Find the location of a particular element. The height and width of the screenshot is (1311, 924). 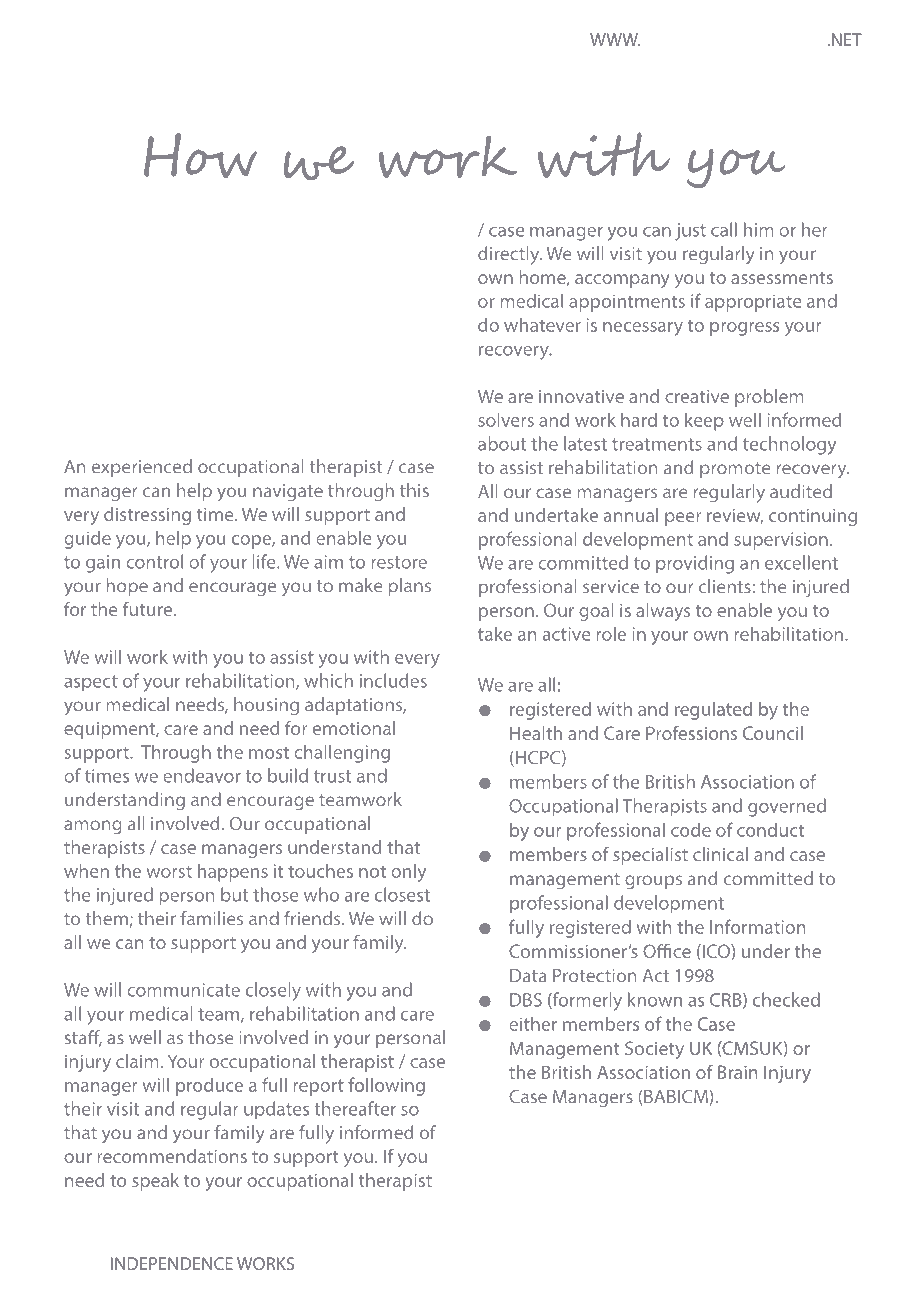

worst is located at coordinates (169, 871).
